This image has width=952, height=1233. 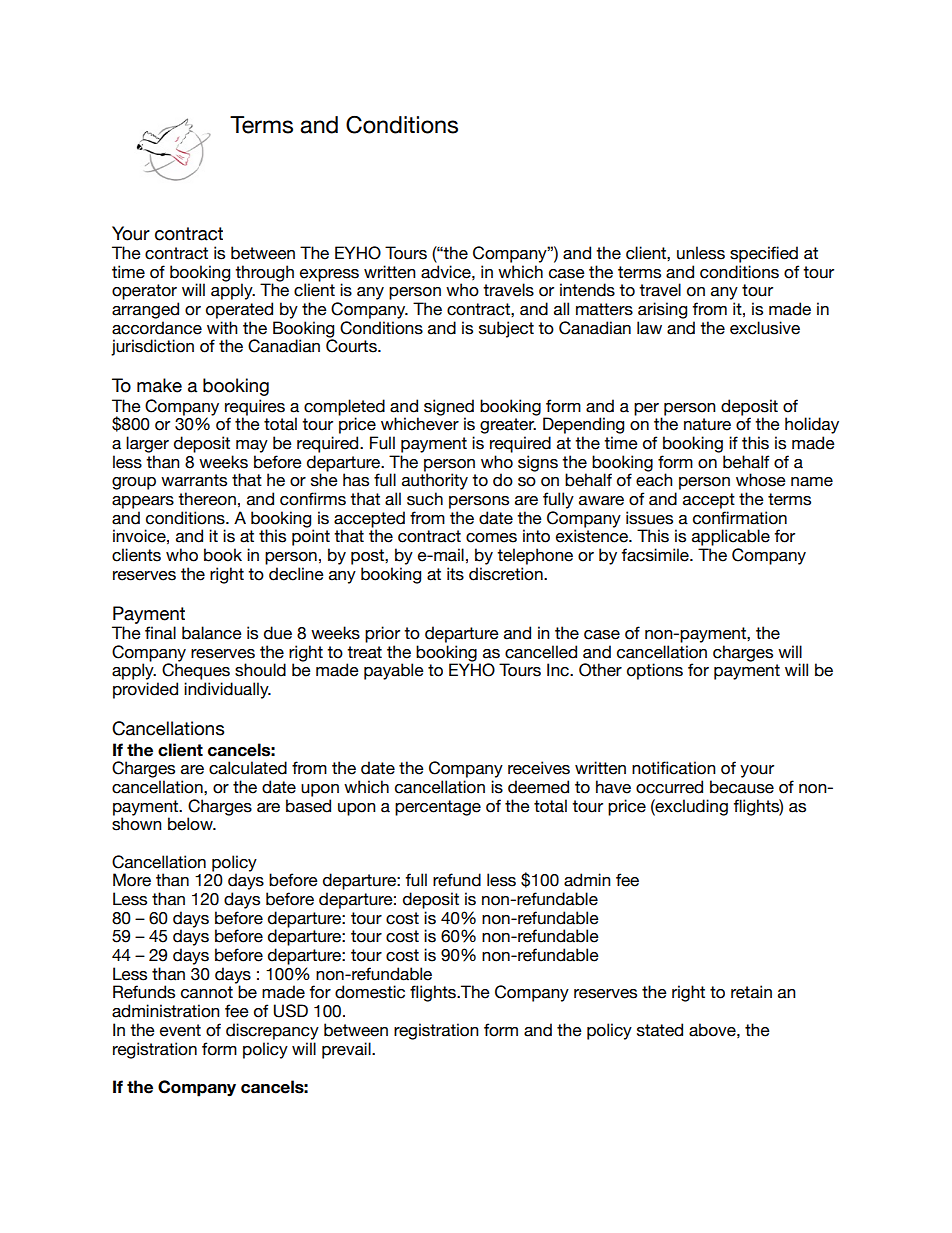 What do you see at coordinates (194, 480) in the image?
I see `warrants` at bounding box center [194, 480].
